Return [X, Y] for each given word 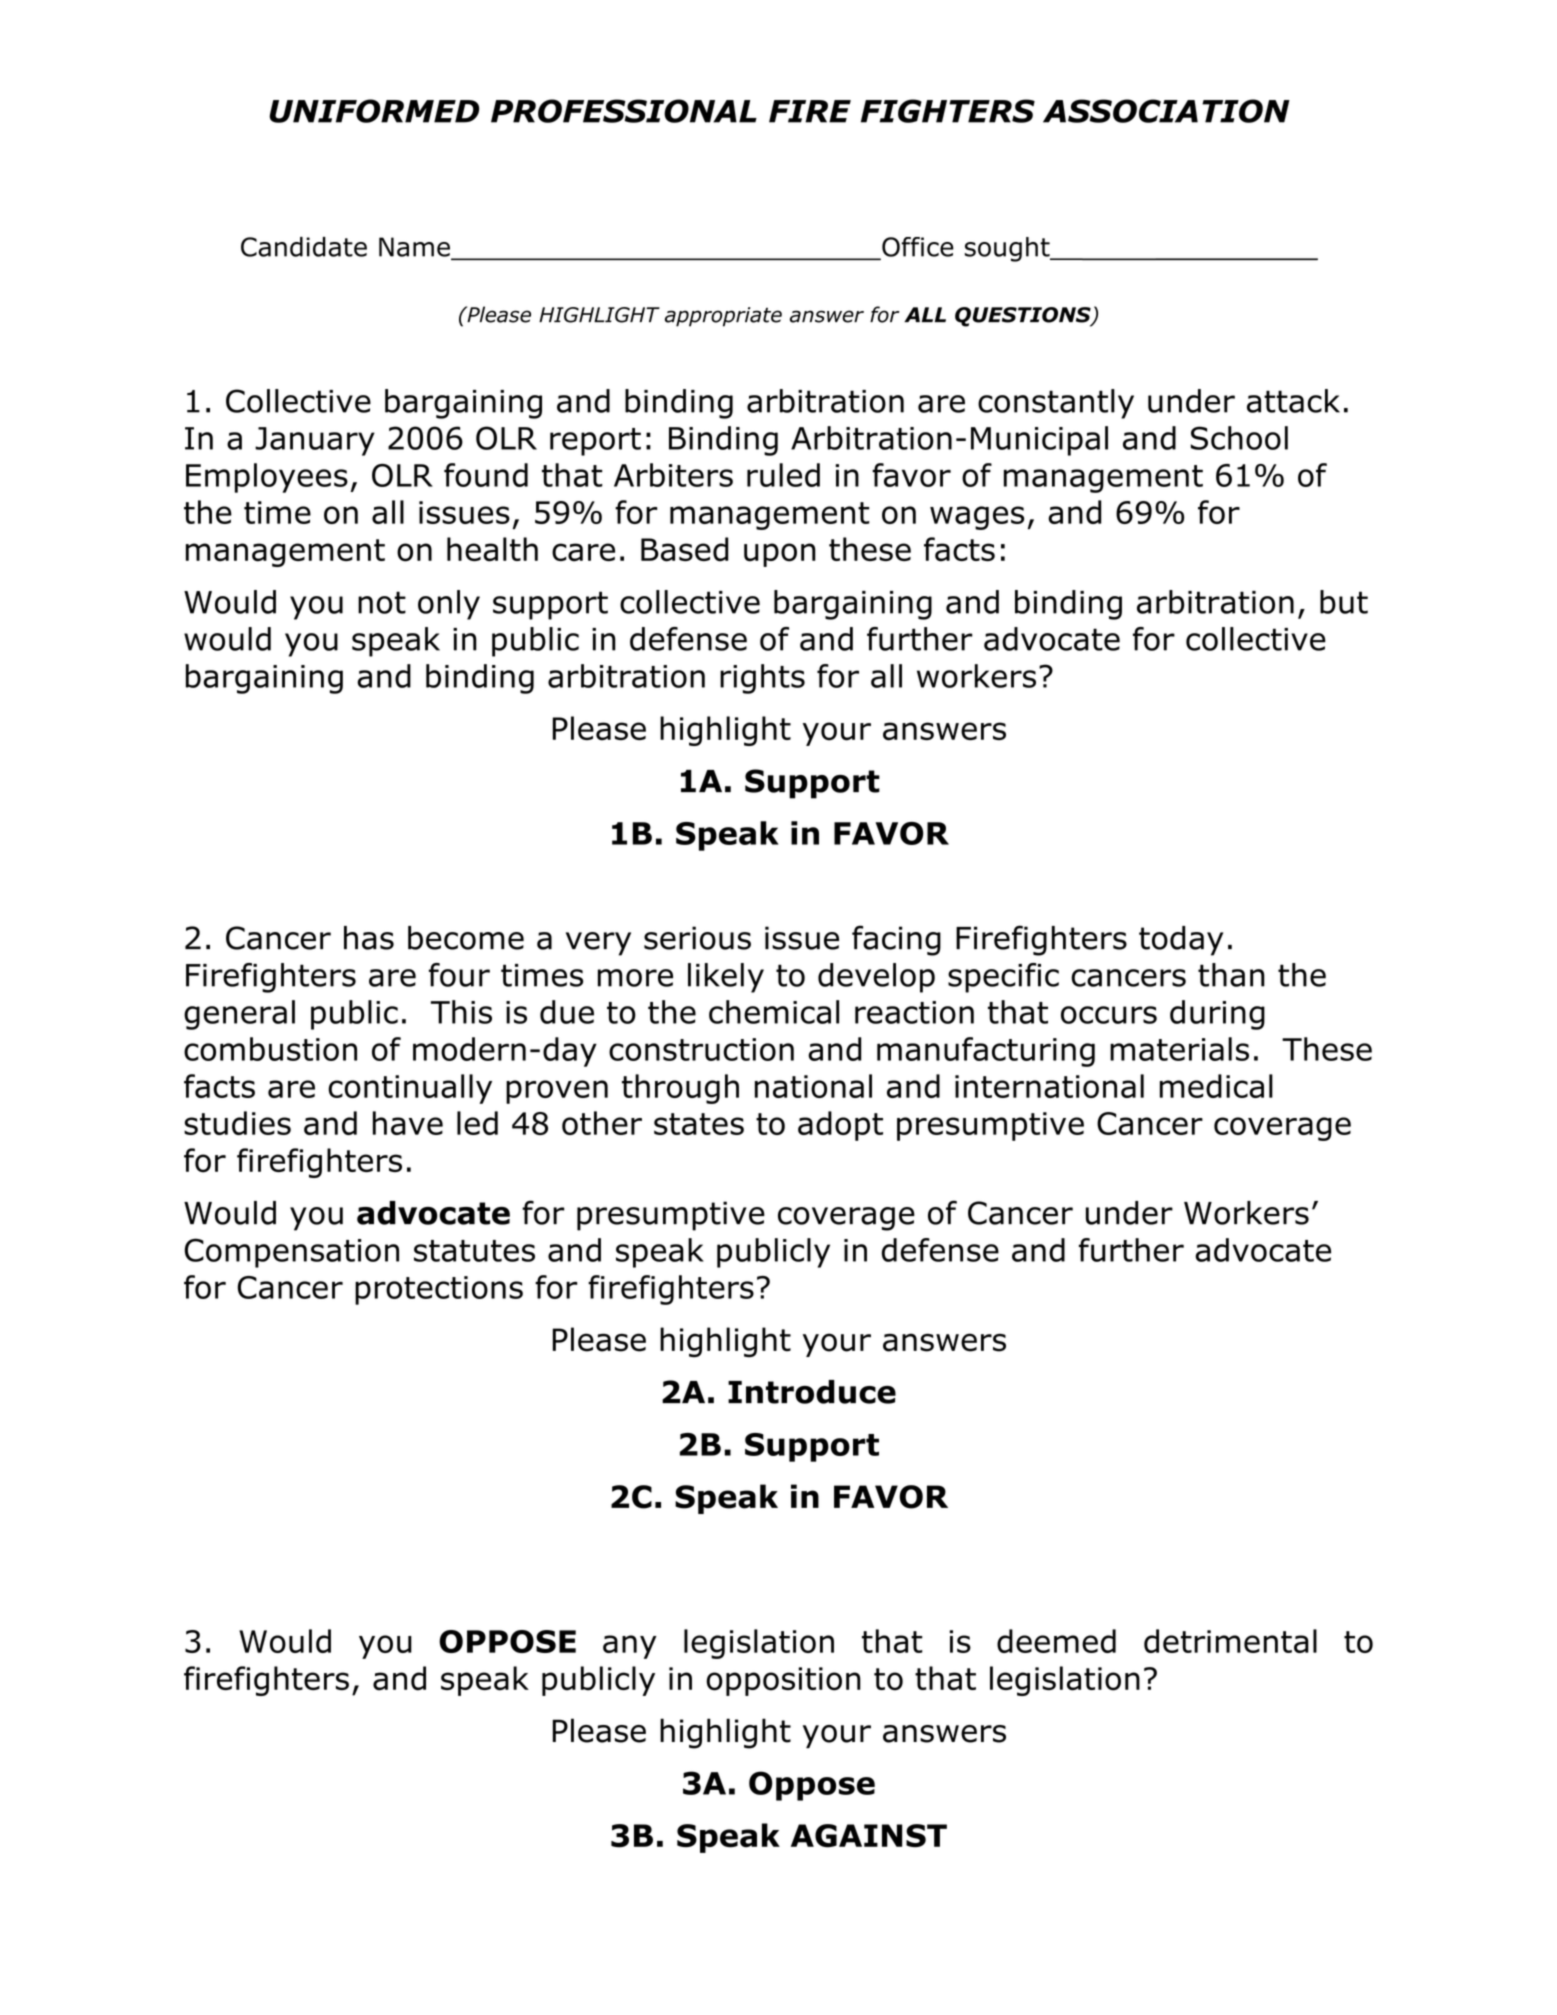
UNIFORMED [374, 111]
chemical [774, 1012]
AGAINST [869, 1836]
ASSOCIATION [1166, 111]
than [1231, 975]
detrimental [1230, 1641]
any [630, 1647]
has [369, 938]
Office [917, 248]
